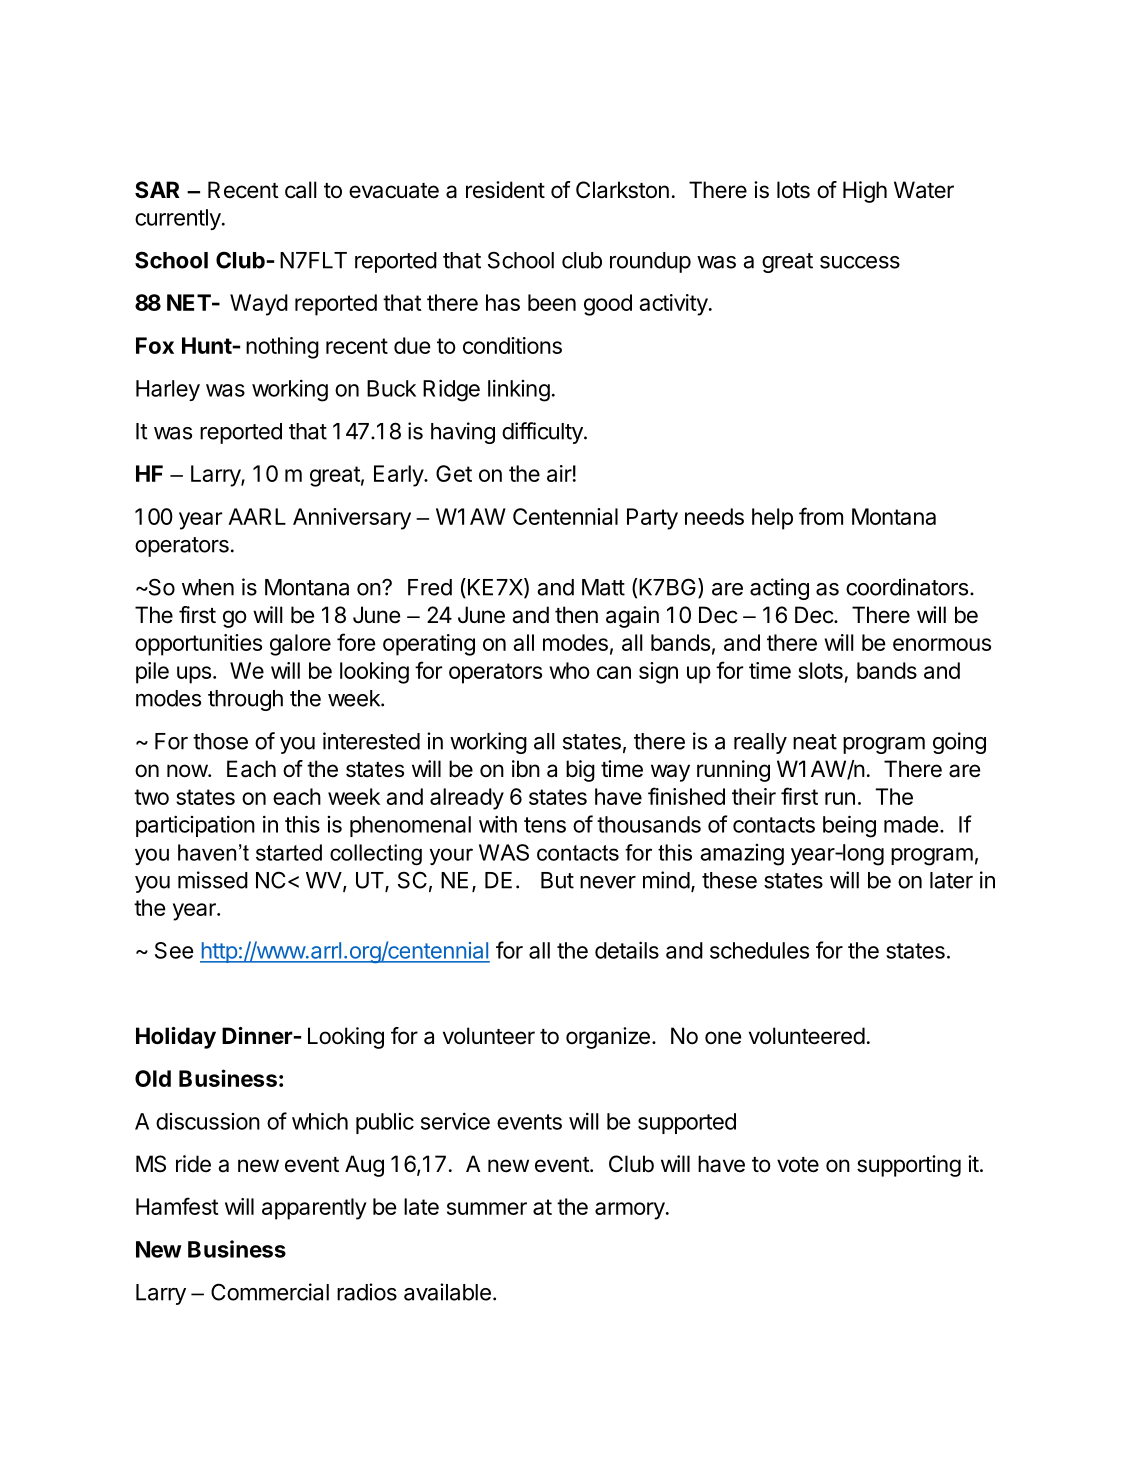 The image size is (1142, 1478). What do you see at coordinates (821, 516) in the image?
I see `from` at bounding box center [821, 516].
